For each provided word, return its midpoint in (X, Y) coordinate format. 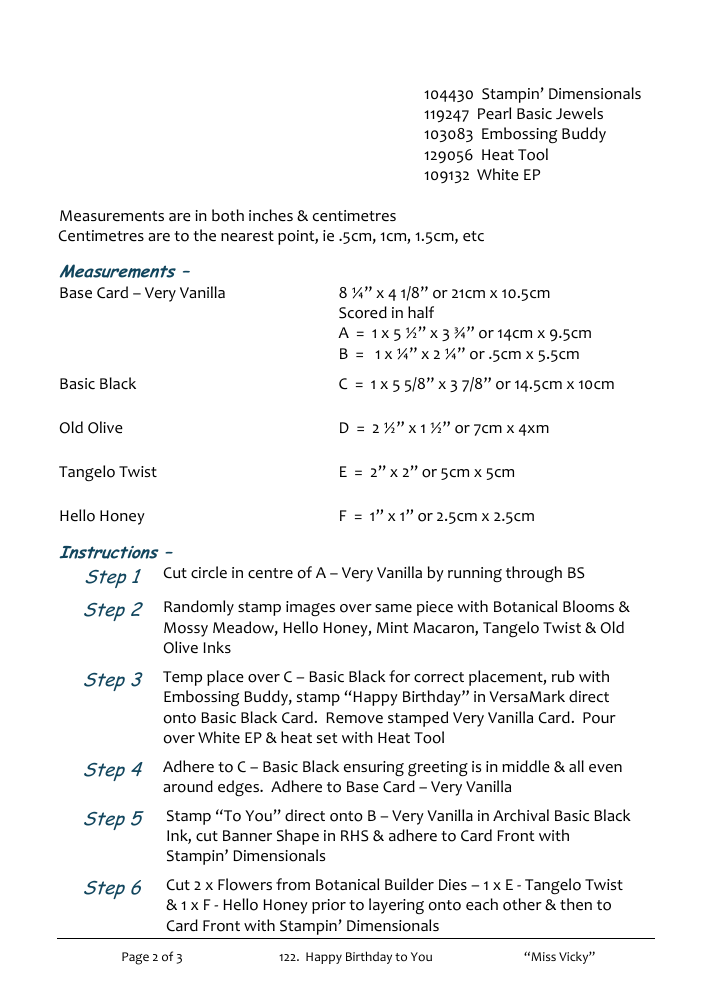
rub (563, 676)
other (522, 904)
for (399, 676)
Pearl (494, 113)
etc (473, 236)
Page (135, 958)
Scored (363, 312)
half (421, 312)
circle (209, 572)
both (228, 215)
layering (396, 906)
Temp (182, 678)
